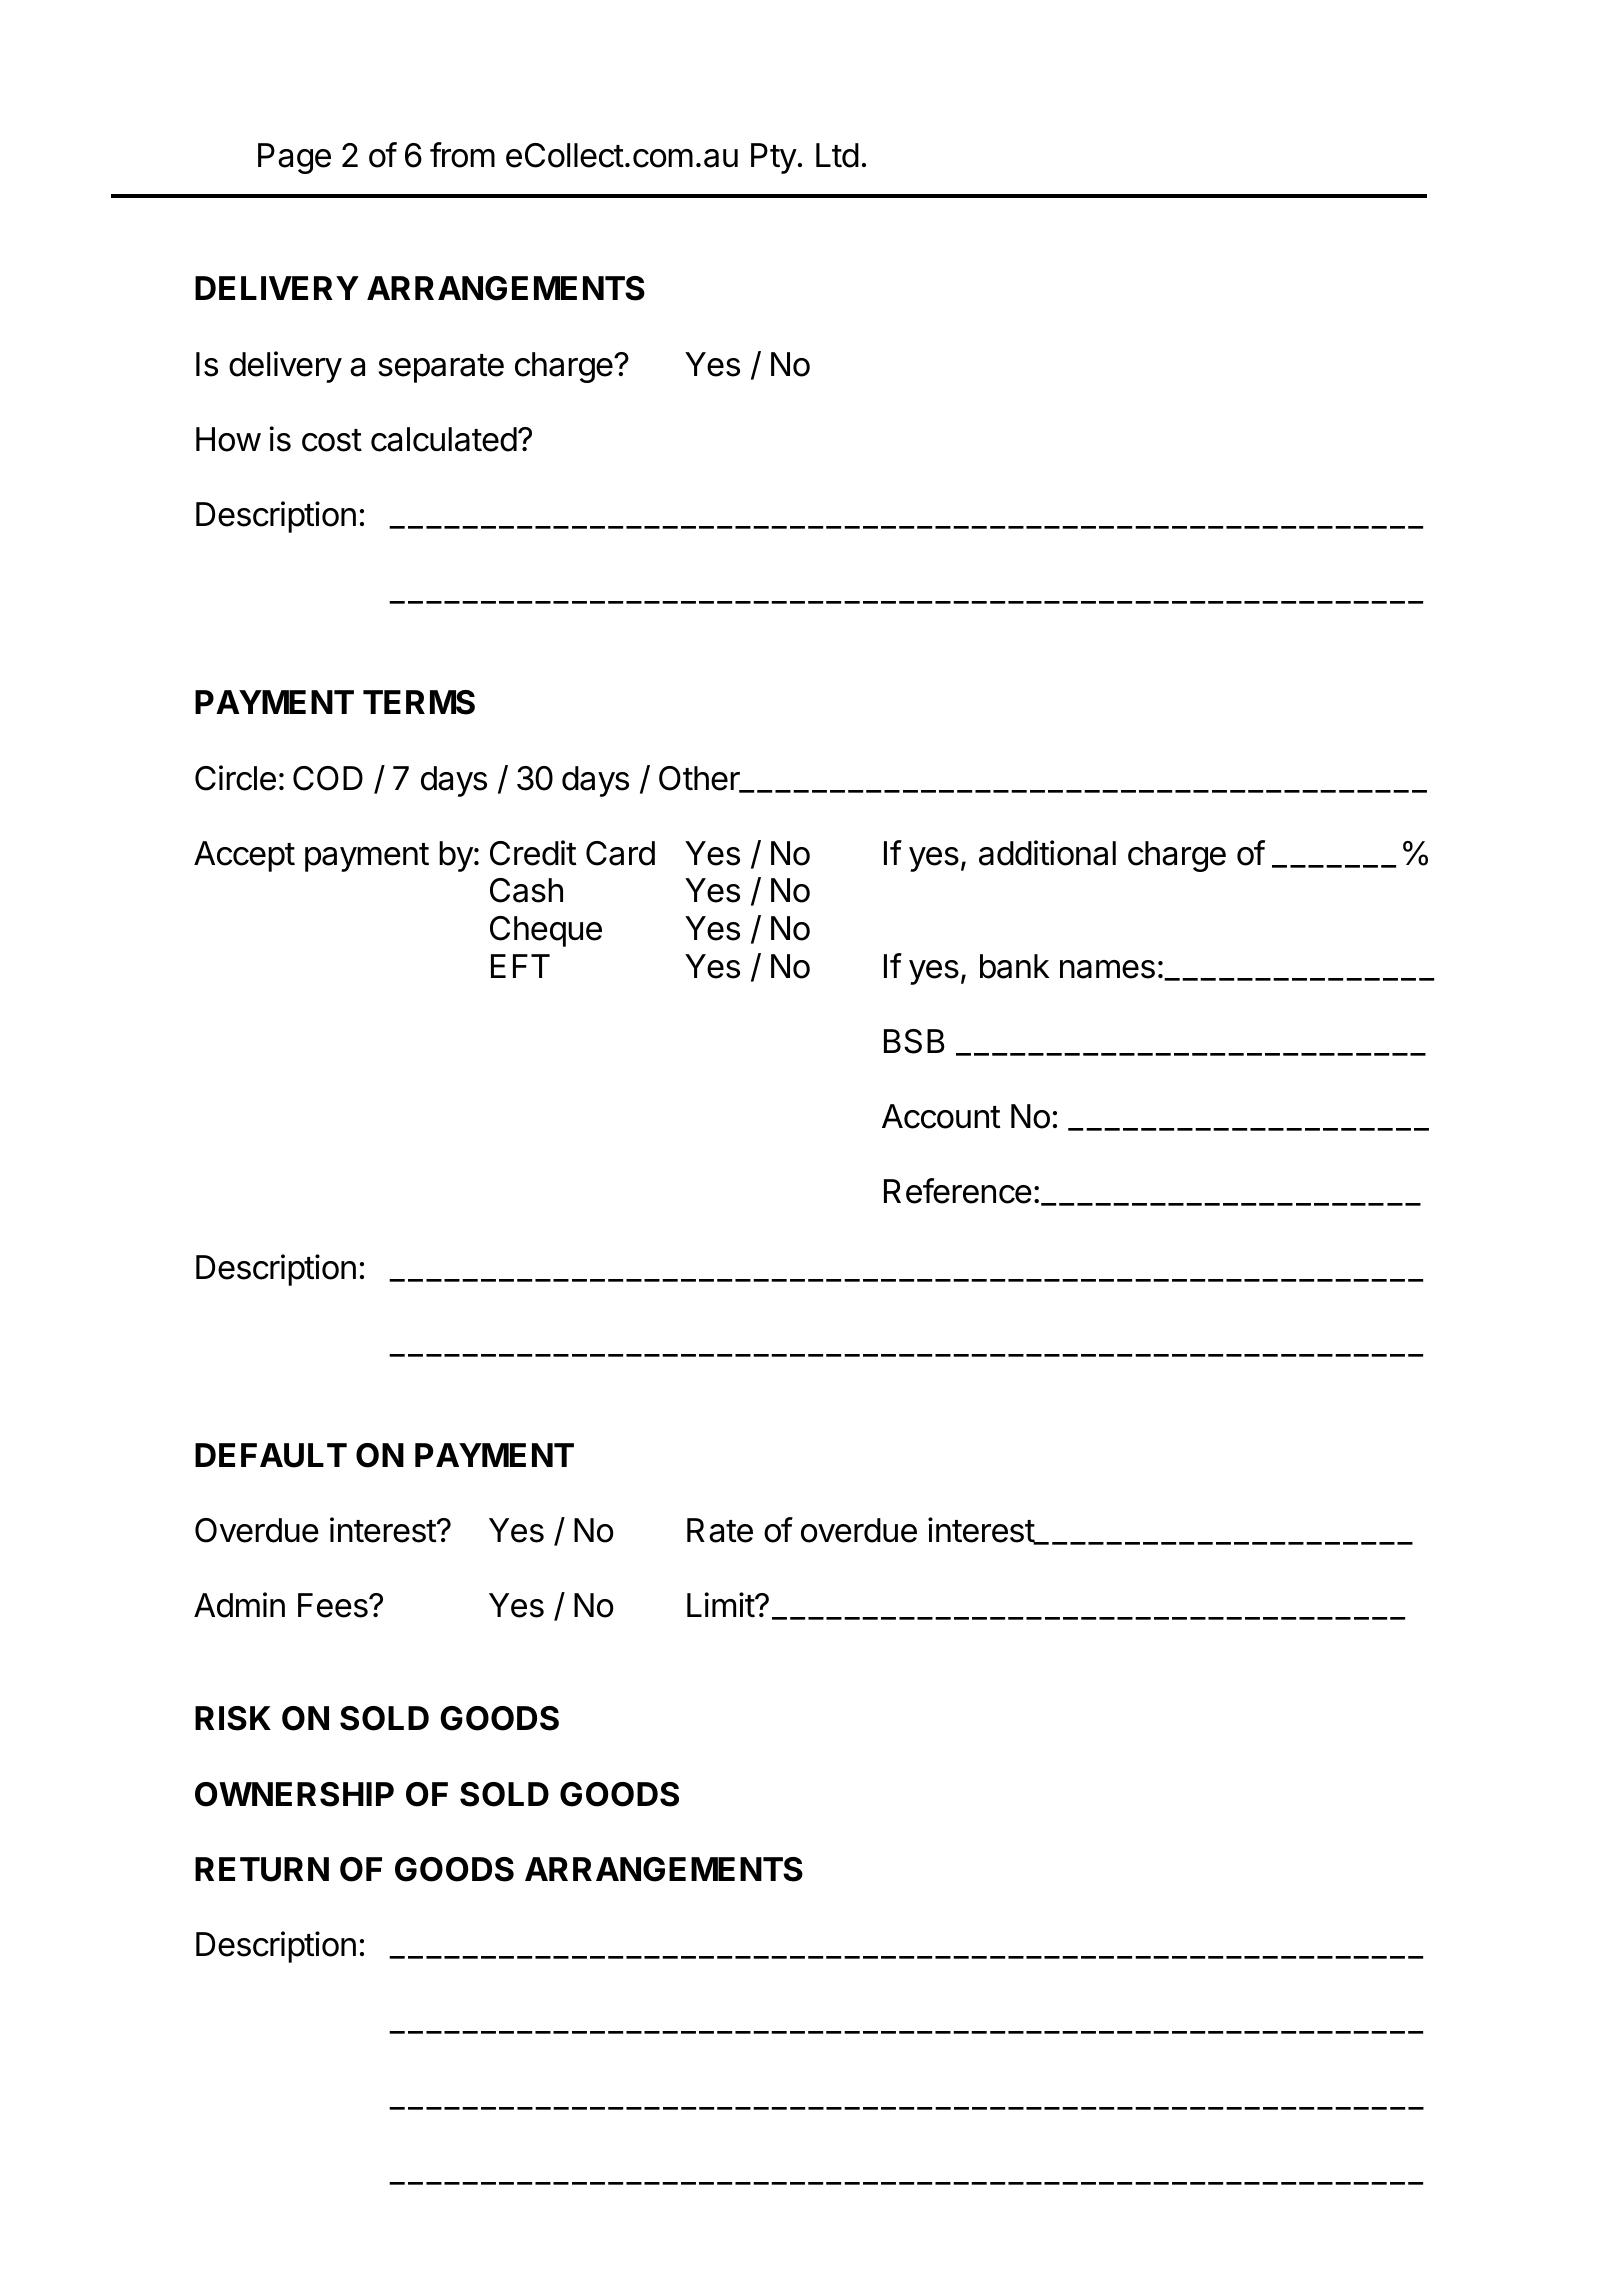  What do you see at coordinates (294, 158) in the document?
I see `Page` at bounding box center [294, 158].
